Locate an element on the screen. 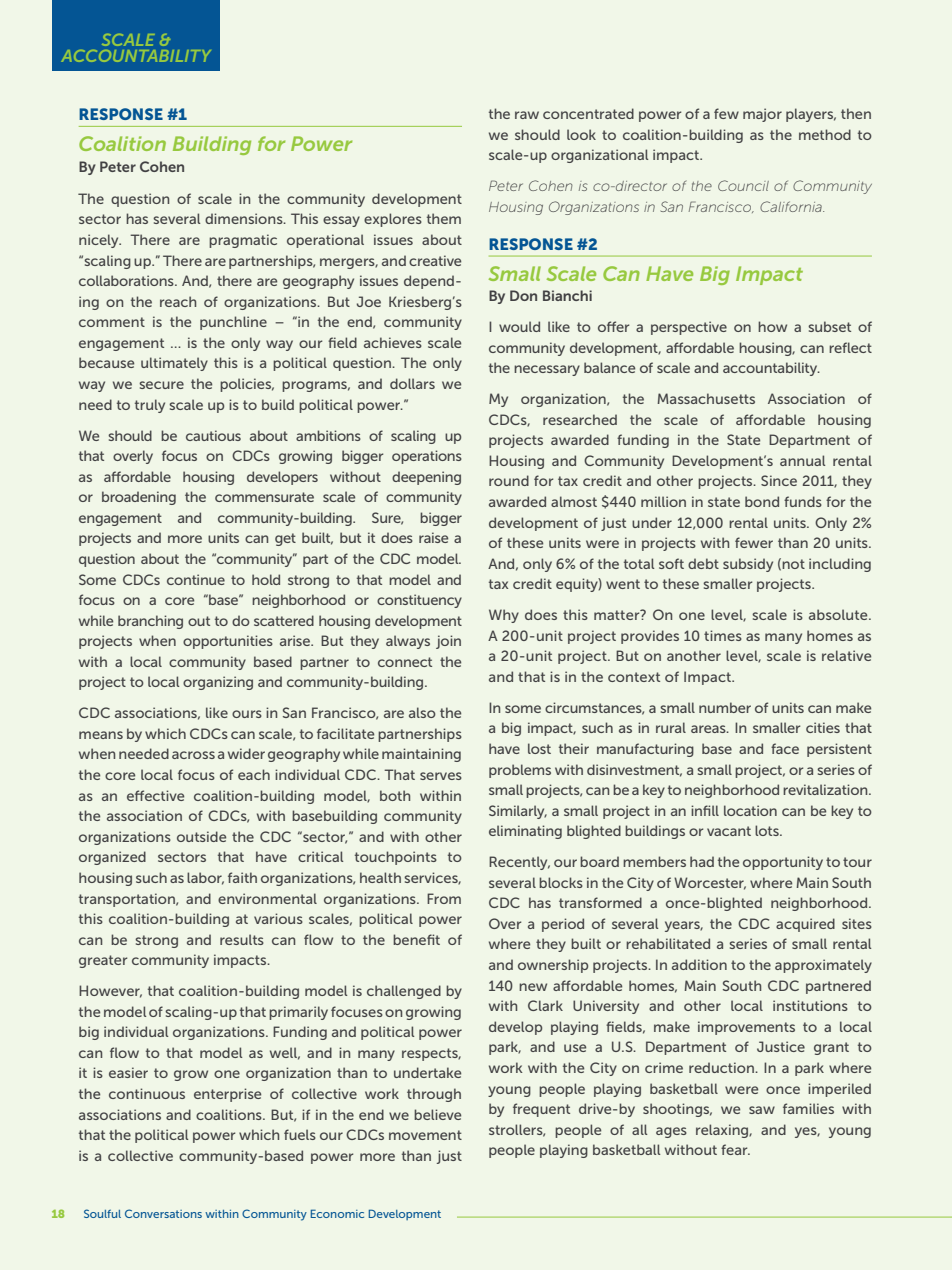 This screenshot has width=952, height=1270. dimensions is located at coordinates (245, 218).
